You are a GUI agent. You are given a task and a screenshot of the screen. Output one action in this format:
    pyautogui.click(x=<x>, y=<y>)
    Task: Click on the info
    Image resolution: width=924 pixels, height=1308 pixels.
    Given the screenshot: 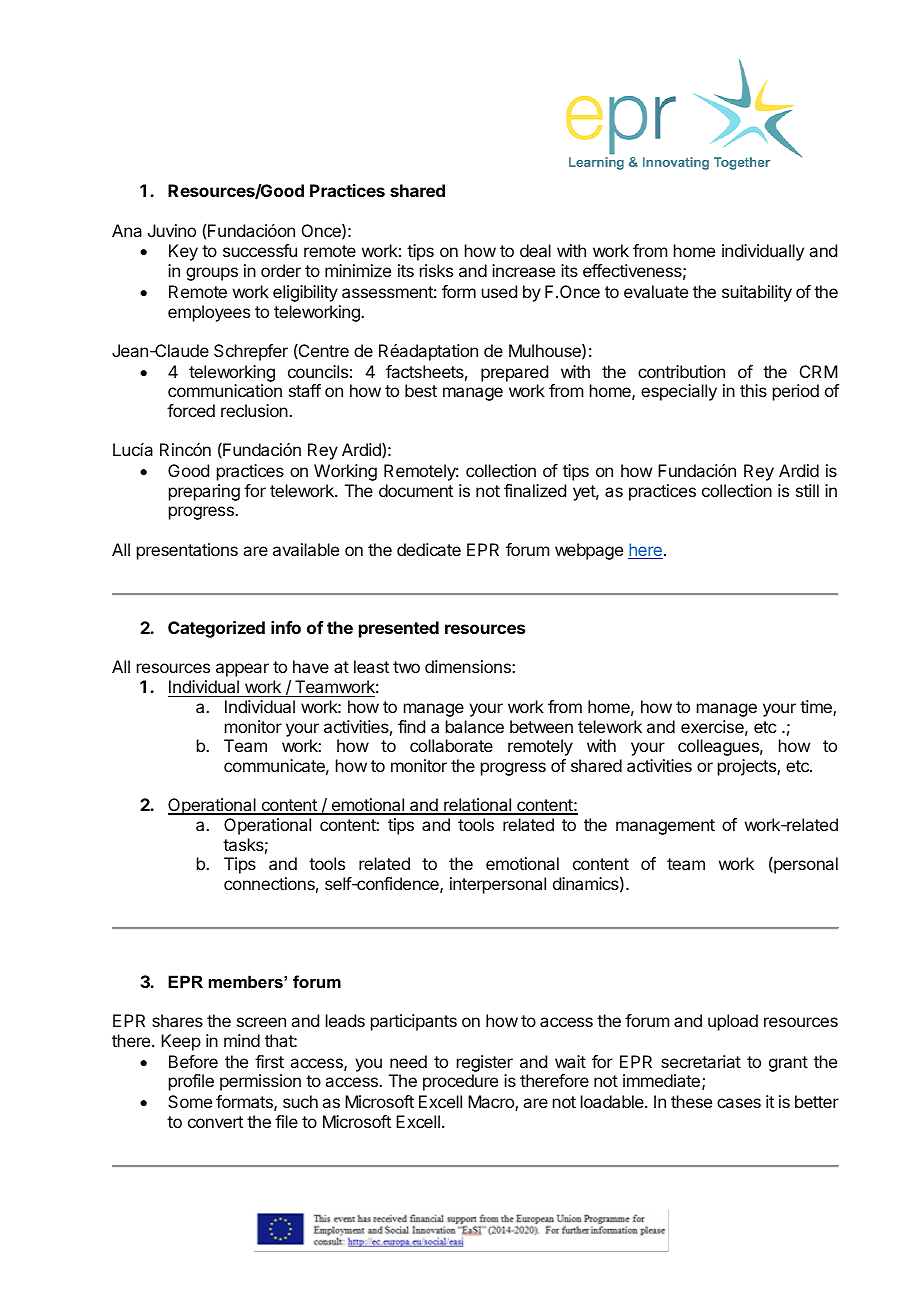 What is the action you would take?
    pyautogui.click(x=286, y=627)
